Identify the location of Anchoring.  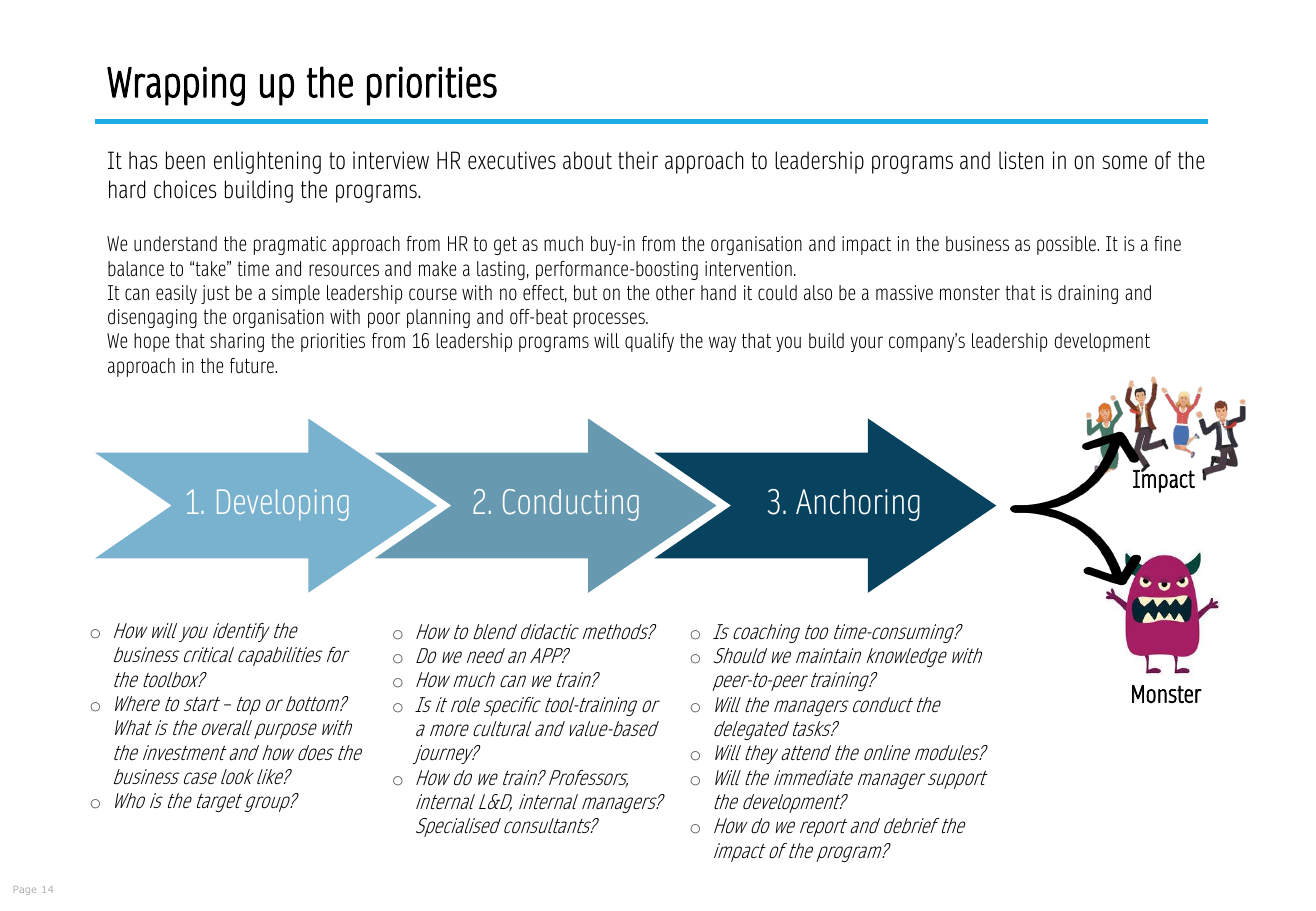
(858, 505).
